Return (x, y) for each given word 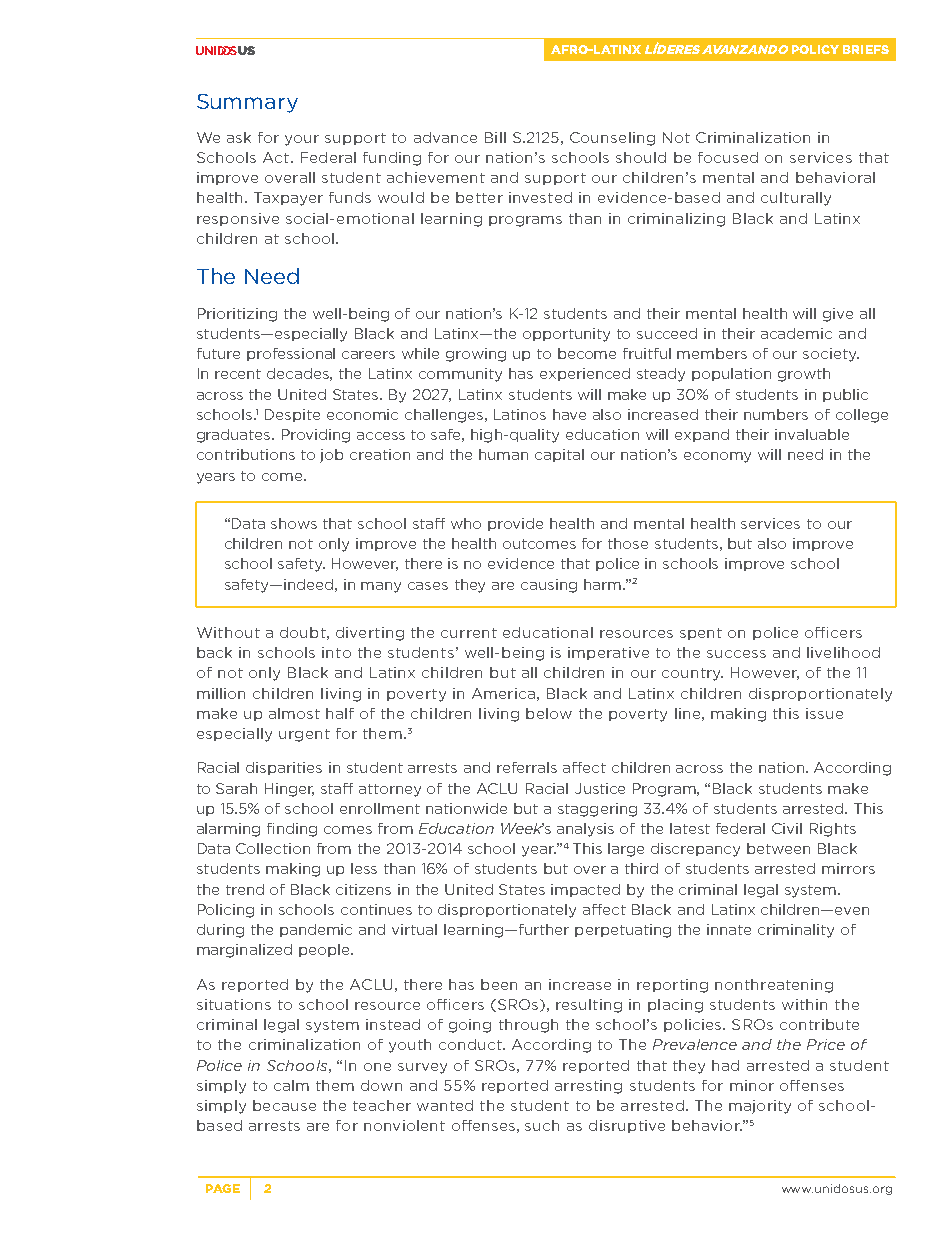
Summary (247, 103)
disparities (284, 768)
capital (559, 455)
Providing (316, 436)
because (284, 1105)
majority (760, 1107)
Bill (495, 137)
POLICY (815, 49)
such (542, 1125)
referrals (527, 767)
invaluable (812, 434)
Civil (787, 828)
